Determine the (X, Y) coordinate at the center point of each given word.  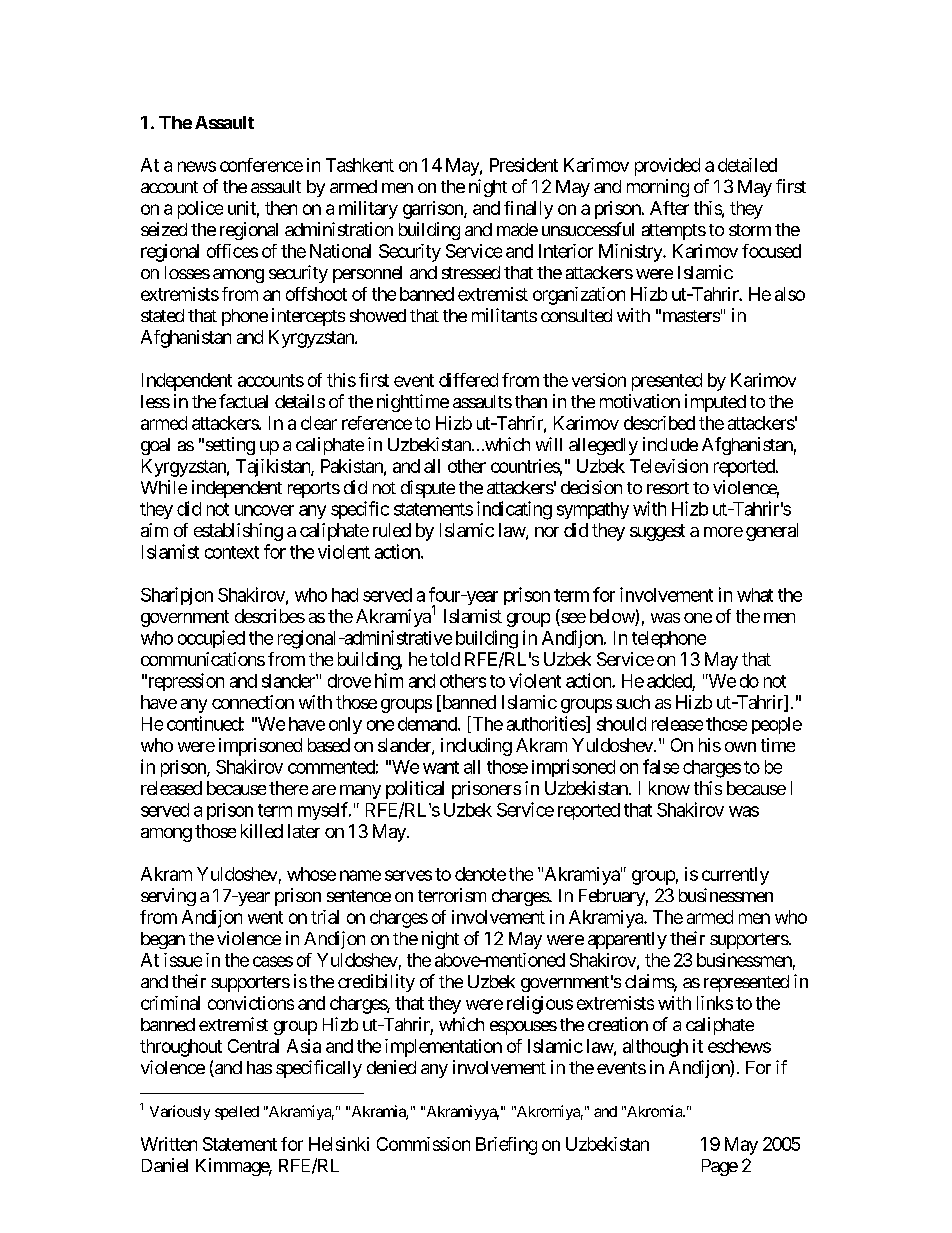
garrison (434, 210)
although (655, 1048)
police (200, 210)
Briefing (506, 1146)
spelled (237, 1113)
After (669, 208)
